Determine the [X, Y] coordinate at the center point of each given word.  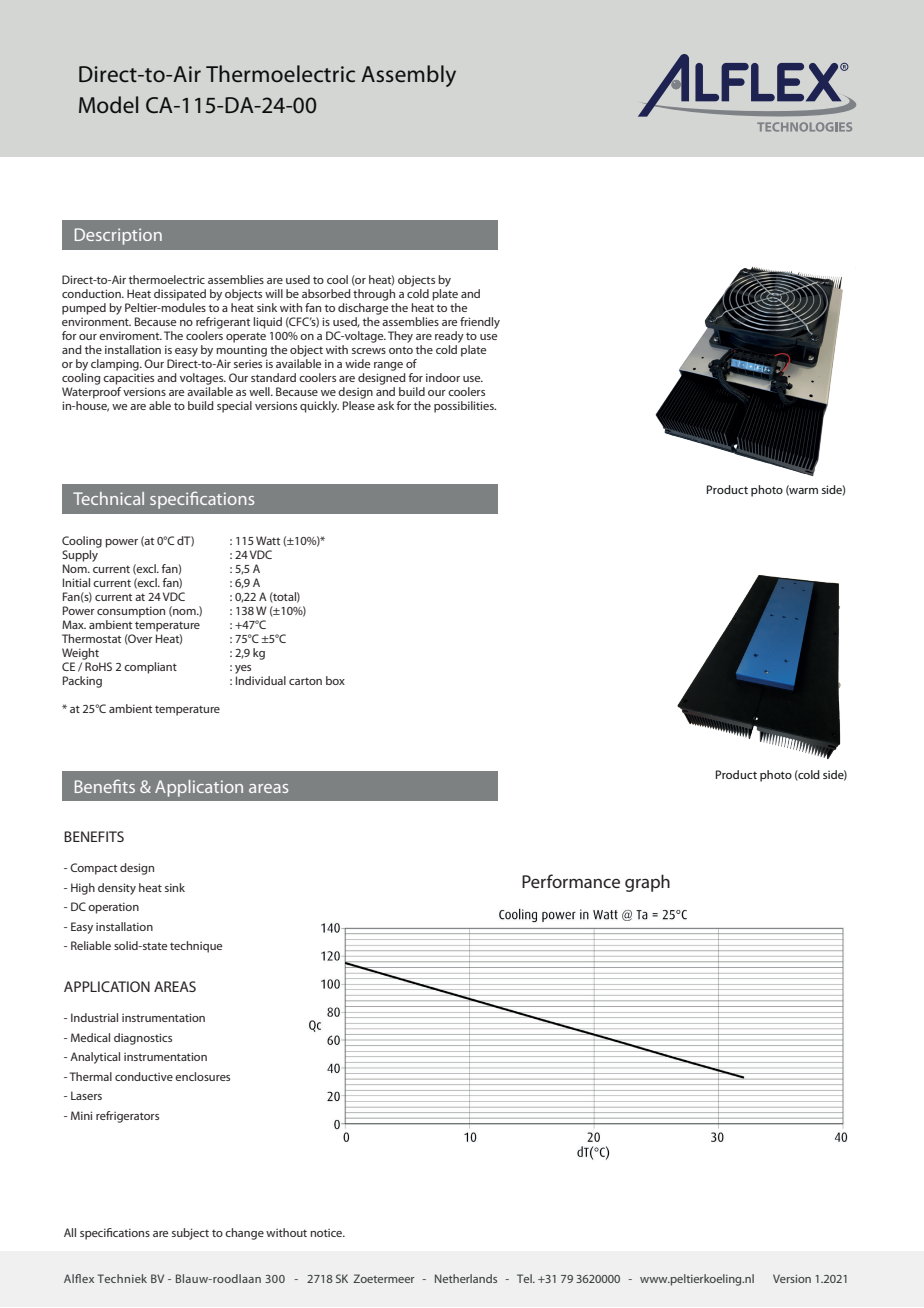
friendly [480, 323]
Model [108, 104]
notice [327, 1233]
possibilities [465, 407]
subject [190, 1234]
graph [647, 883]
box [335, 680]
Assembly [408, 76]
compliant [150, 668]
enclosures [202, 1076]
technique [196, 947]
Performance [571, 881]
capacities [128, 379]
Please [359, 404]
